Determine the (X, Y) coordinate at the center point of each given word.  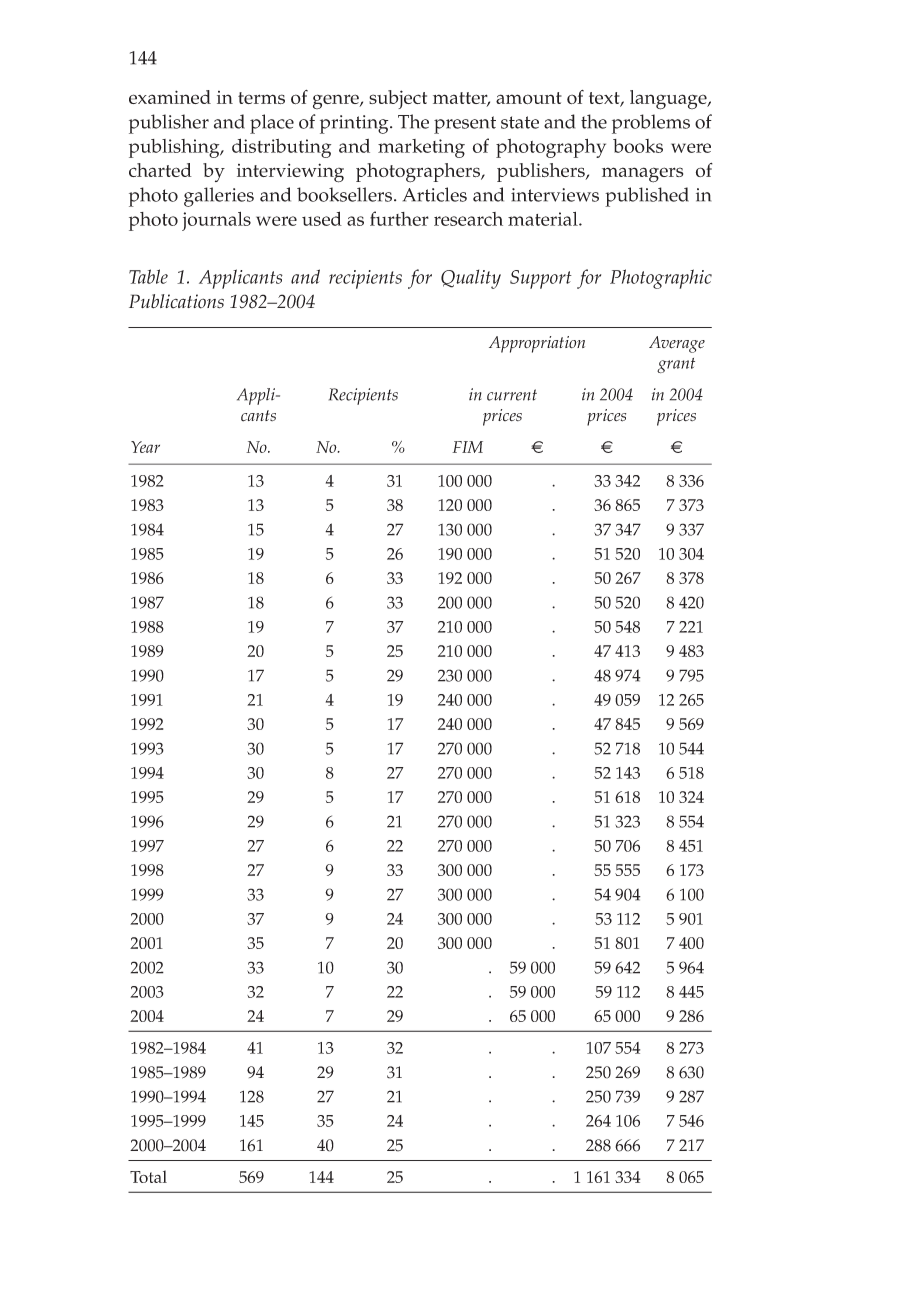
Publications (176, 301)
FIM (467, 447)
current (512, 395)
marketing (421, 148)
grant (676, 365)
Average (677, 344)
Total (148, 1176)
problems (651, 124)
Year (145, 447)
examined (170, 97)
